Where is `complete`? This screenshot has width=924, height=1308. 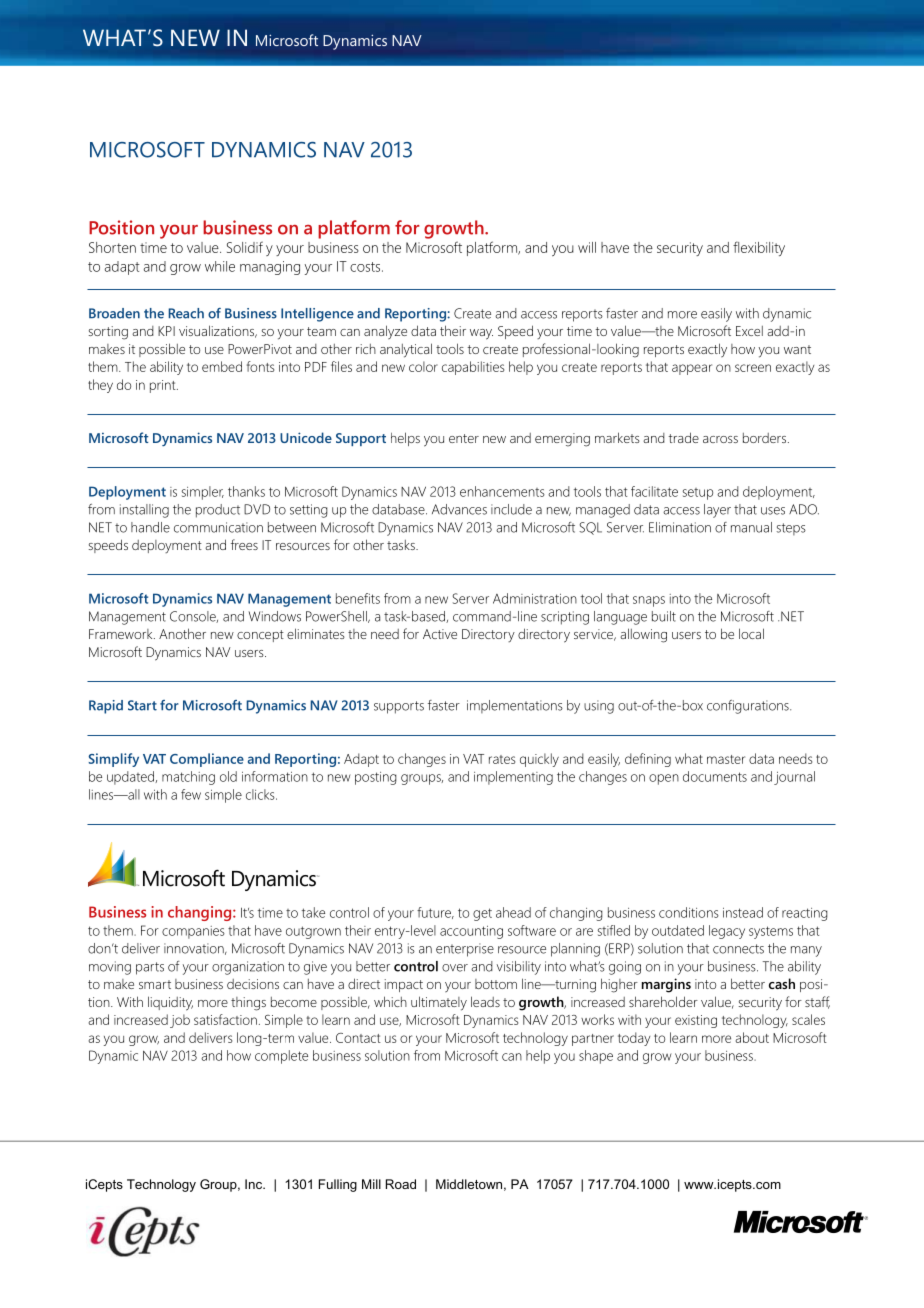 complete is located at coordinates (281, 1057).
